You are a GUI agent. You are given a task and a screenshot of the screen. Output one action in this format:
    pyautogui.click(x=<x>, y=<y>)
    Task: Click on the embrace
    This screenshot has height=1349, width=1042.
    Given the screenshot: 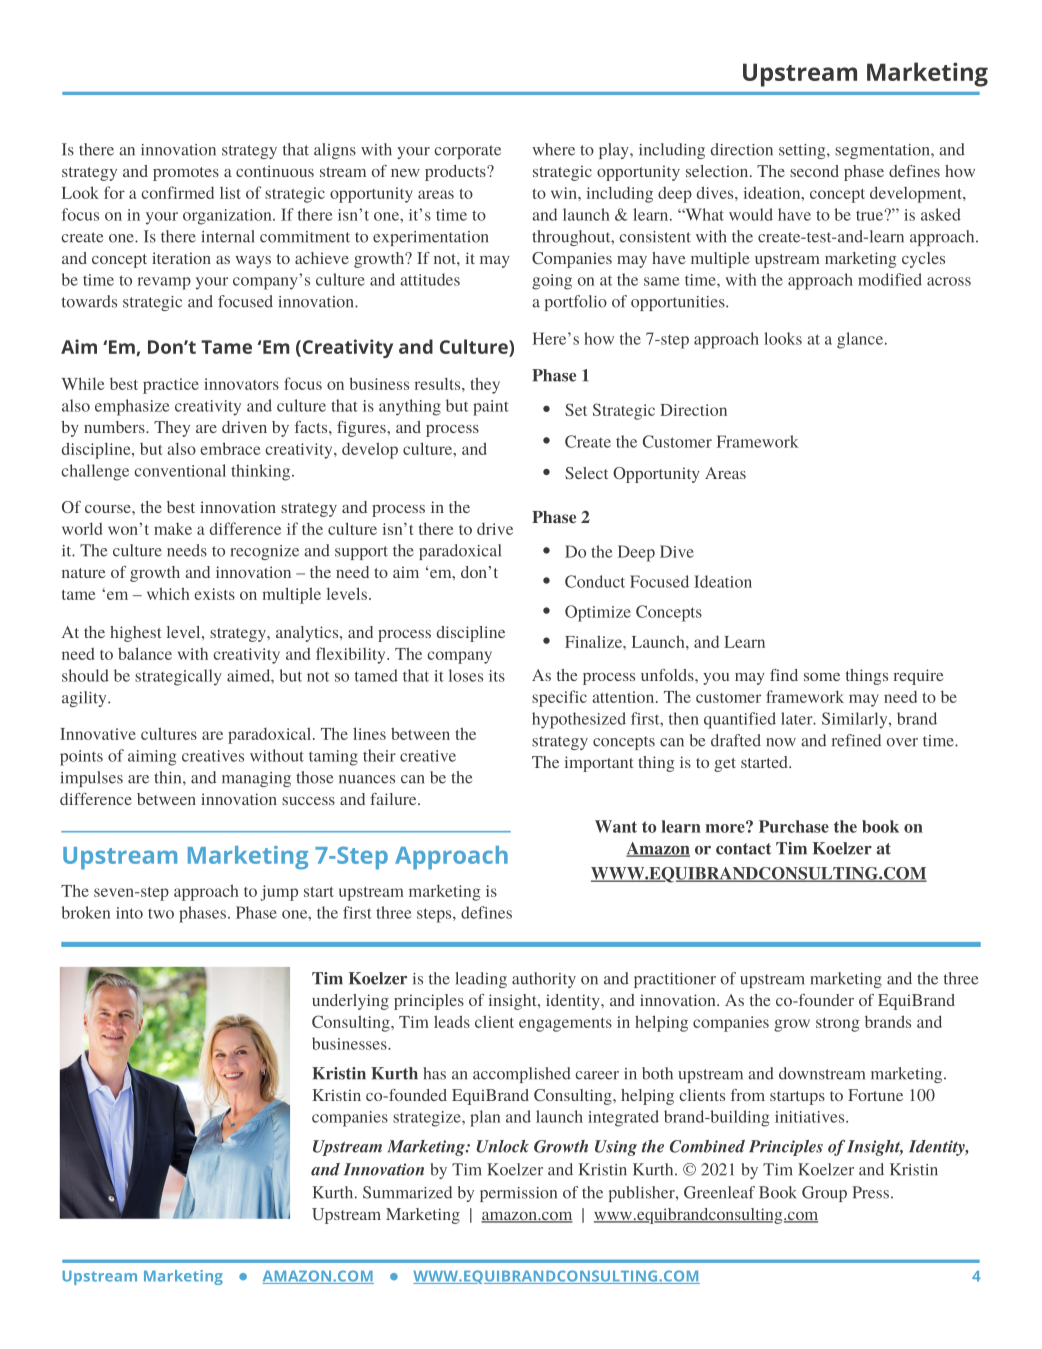 What is the action you would take?
    pyautogui.click(x=230, y=448)
